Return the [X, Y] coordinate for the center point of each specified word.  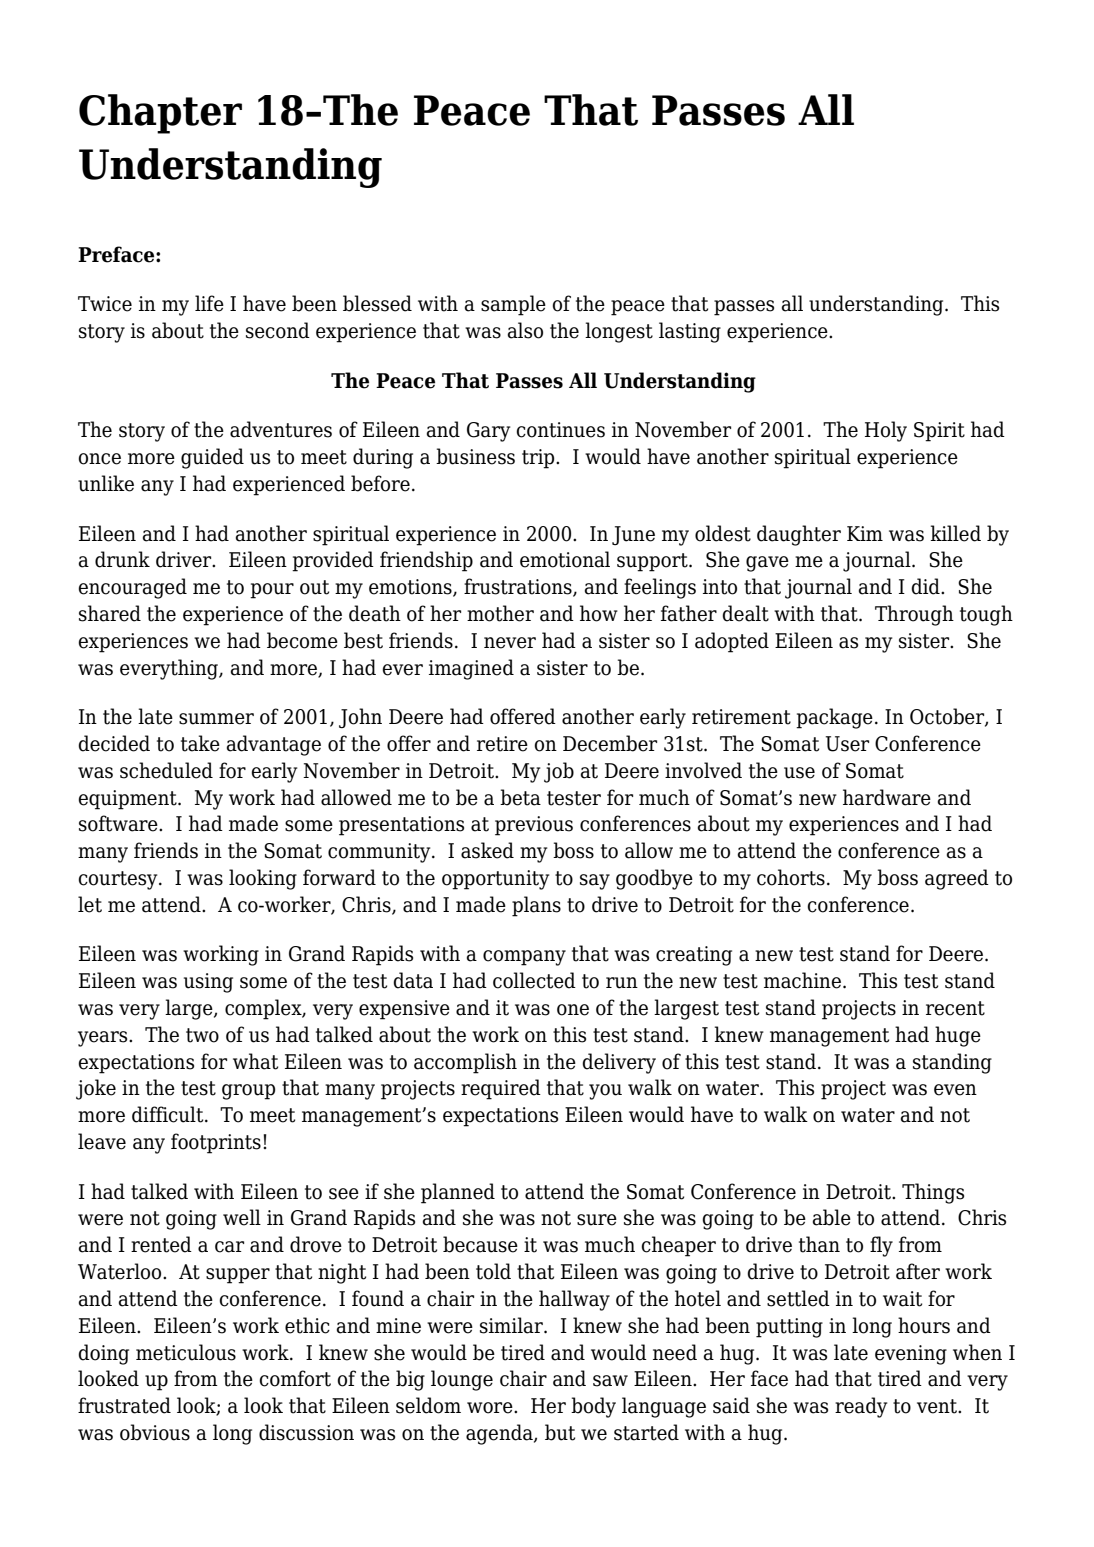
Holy [886, 431]
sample [513, 305]
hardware [887, 797]
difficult [169, 1114]
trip [539, 459]
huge [958, 1036]
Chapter [160, 114]
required [501, 1089]
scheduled [166, 770]
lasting [690, 332]
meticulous [186, 1352]
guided [212, 458]
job [559, 772]
